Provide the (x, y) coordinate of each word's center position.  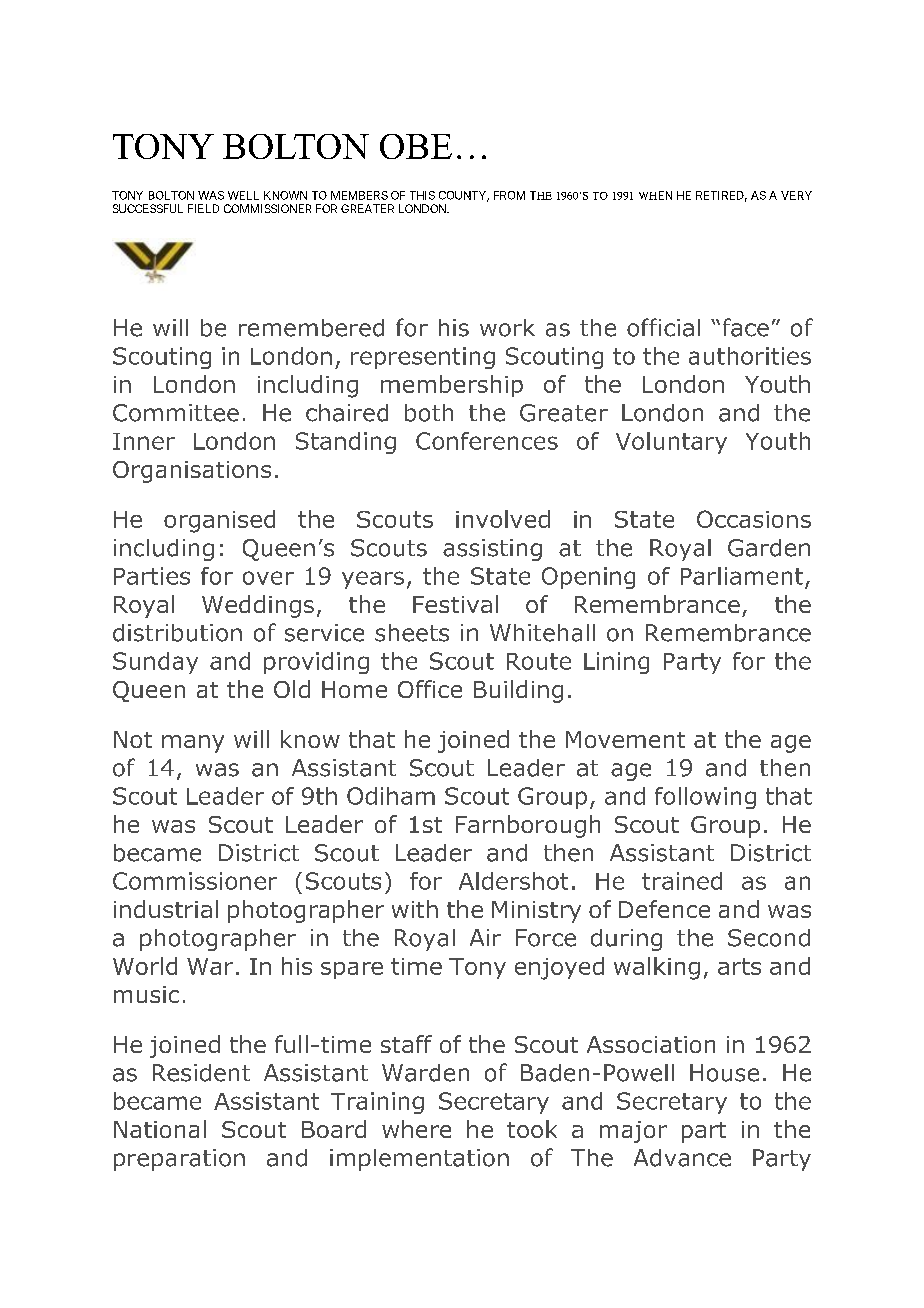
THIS (422, 195)
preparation (179, 1160)
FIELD (203, 208)
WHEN (655, 195)
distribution (177, 633)
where (416, 1129)
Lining (616, 663)
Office (430, 689)
